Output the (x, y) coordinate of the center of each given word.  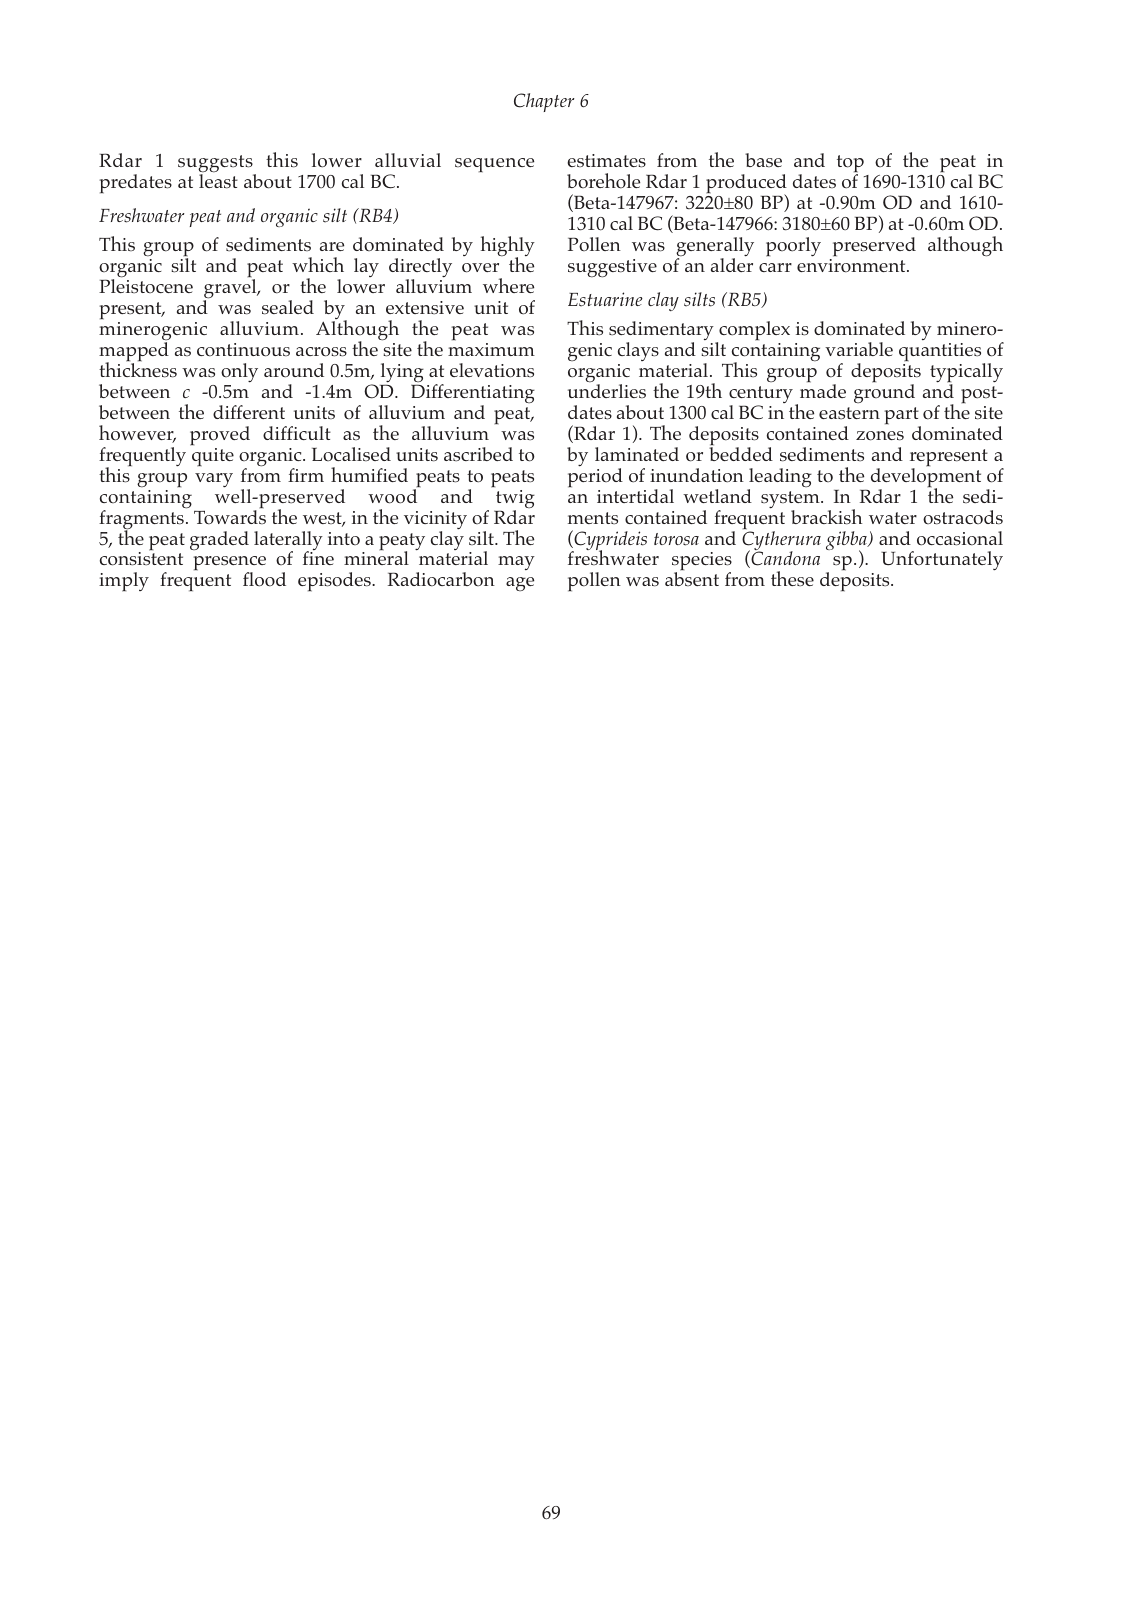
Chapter (544, 102)
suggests (216, 165)
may (516, 563)
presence (229, 565)
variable (859, 349)
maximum (491, 349)
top (850, 165)
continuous (243, 350)
